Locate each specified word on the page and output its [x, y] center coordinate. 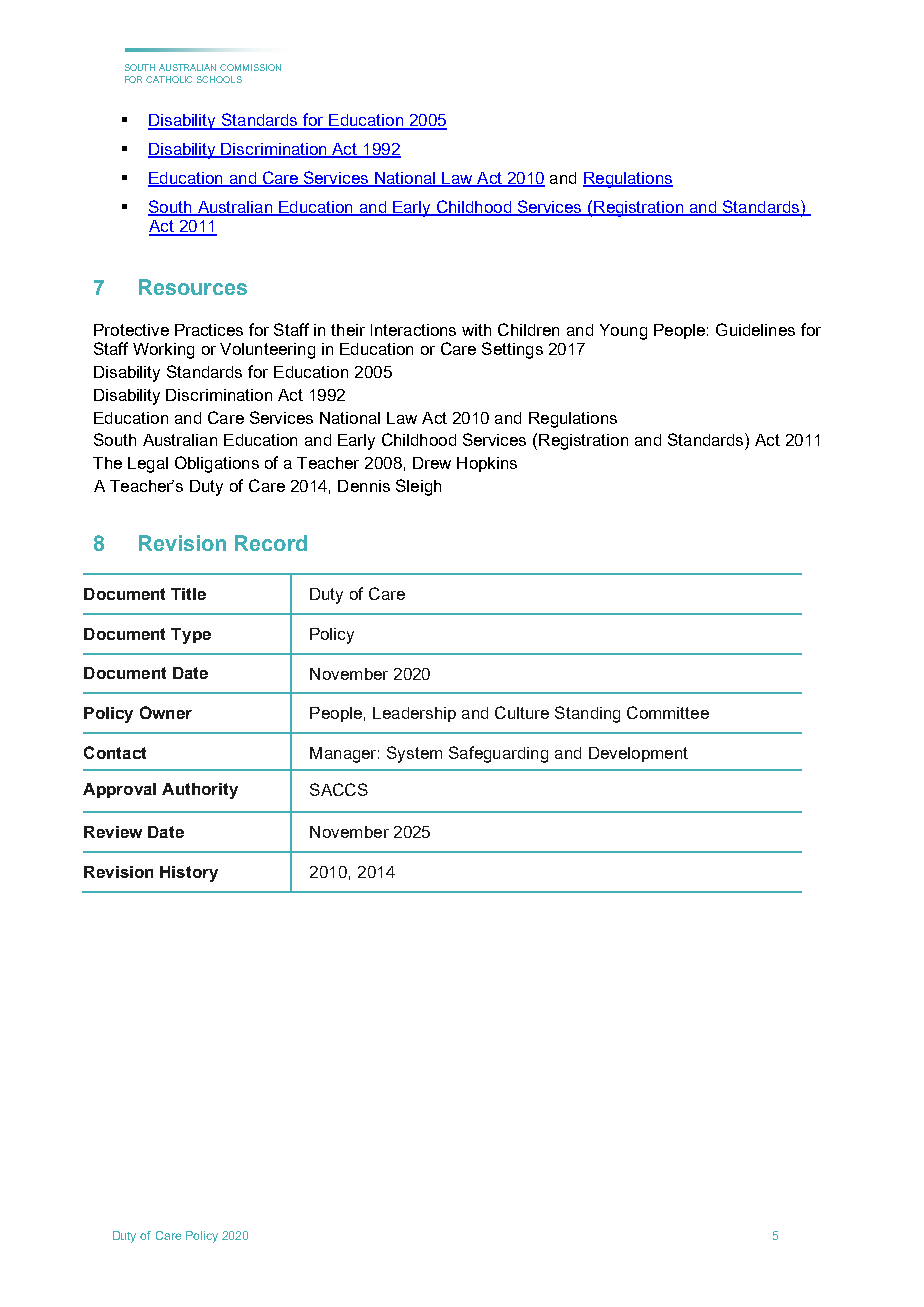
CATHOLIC [169, 79]
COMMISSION [250, 67]
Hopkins [487, 464]
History [189, 874]
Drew [432, 463]
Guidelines [755, 329]
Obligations [217, 464]
